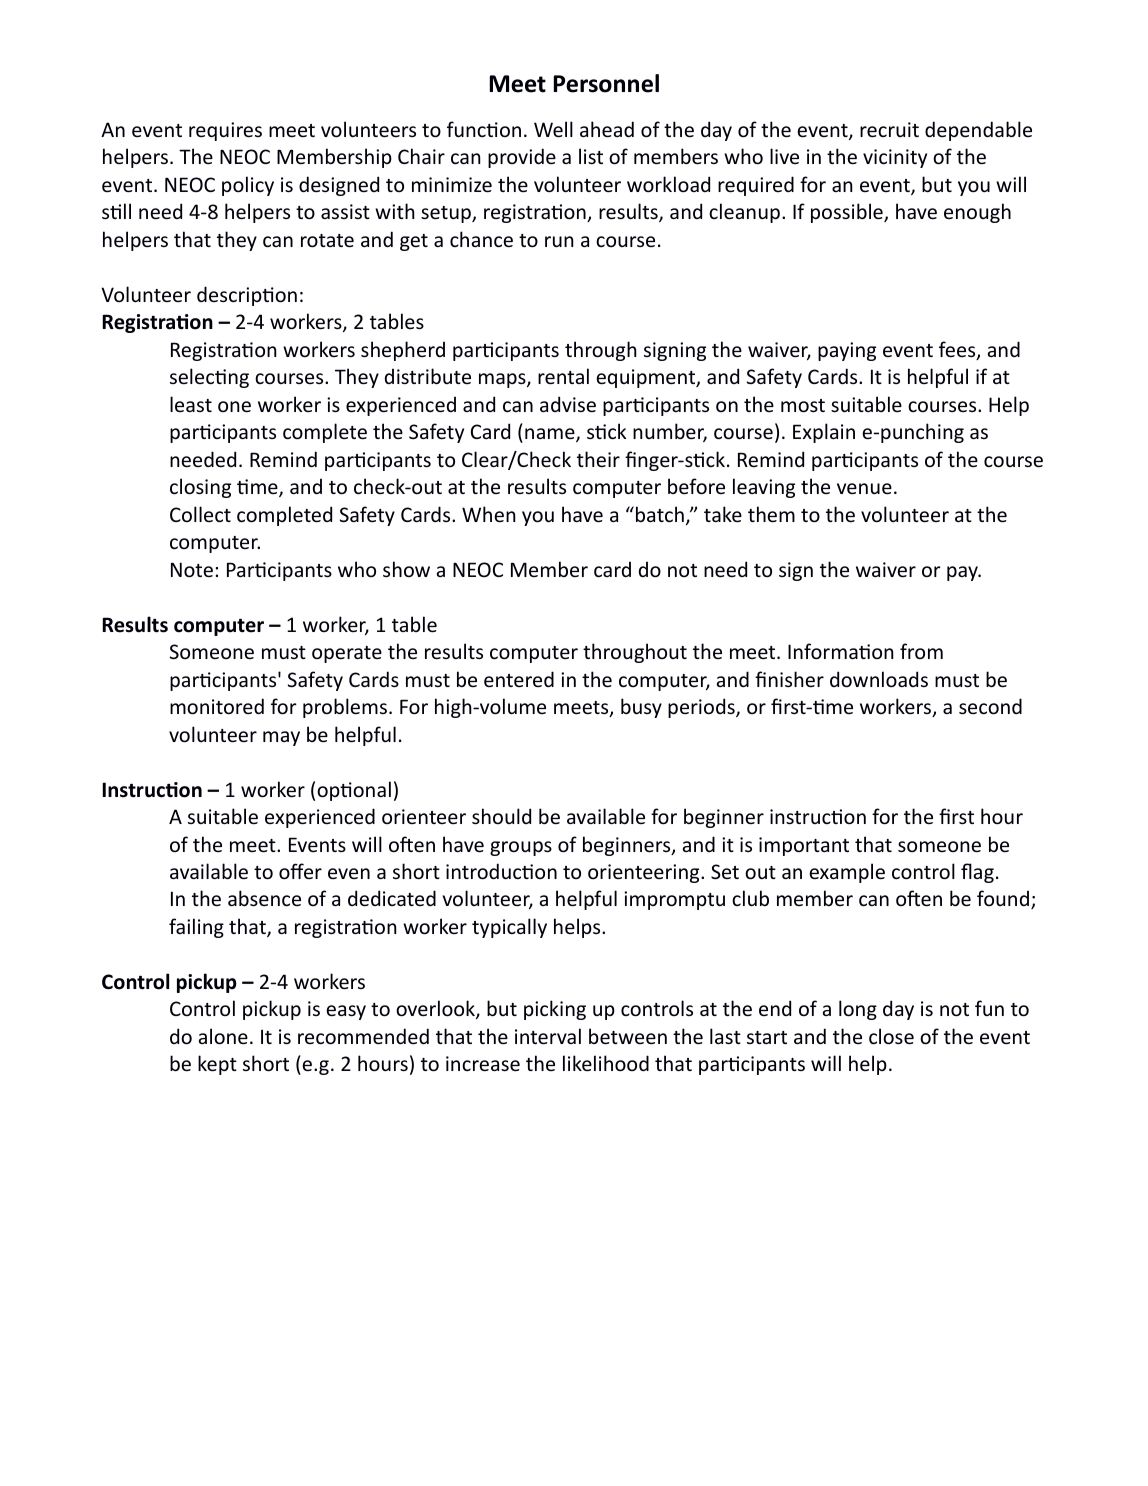 This page has width=1148, height=1486. I want to click on When, so click(489, 514).
